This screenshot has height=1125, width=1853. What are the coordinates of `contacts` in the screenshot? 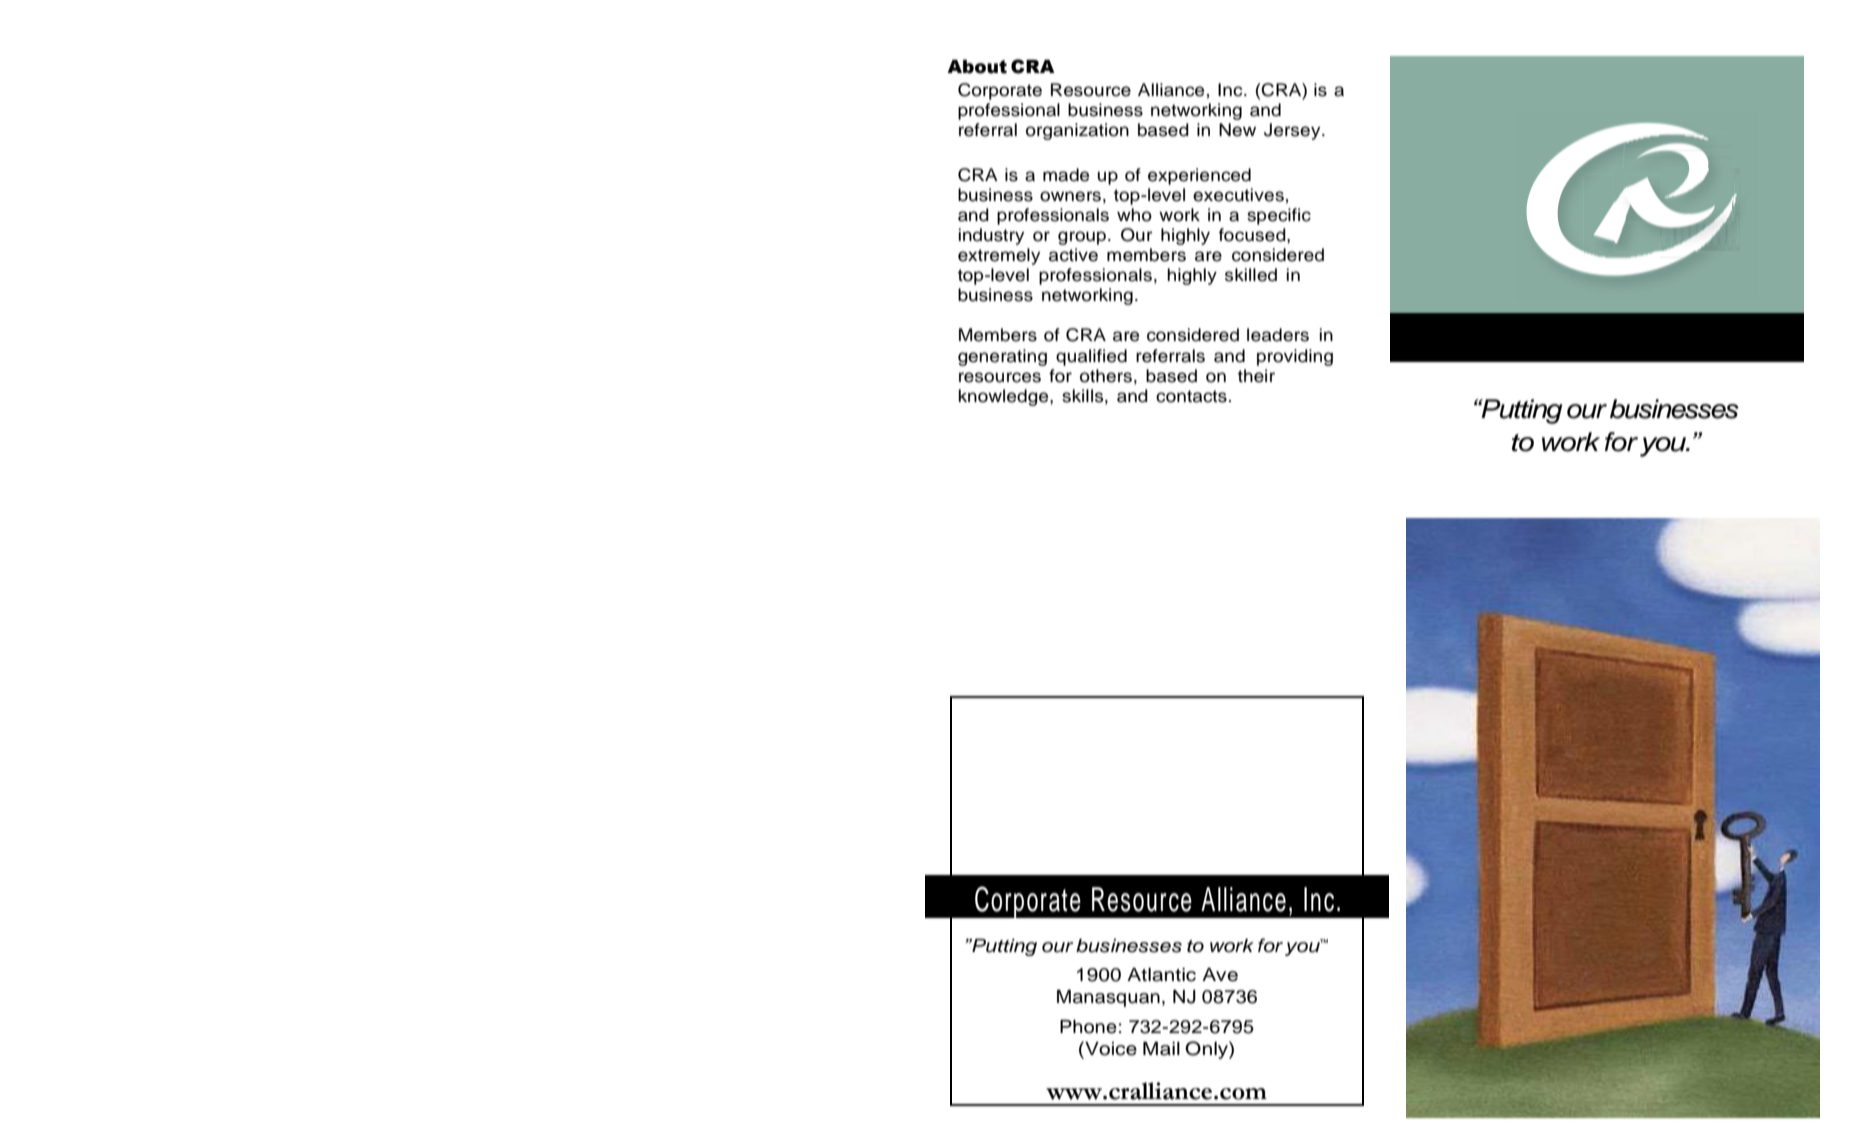 It's located at (1191, 396).
